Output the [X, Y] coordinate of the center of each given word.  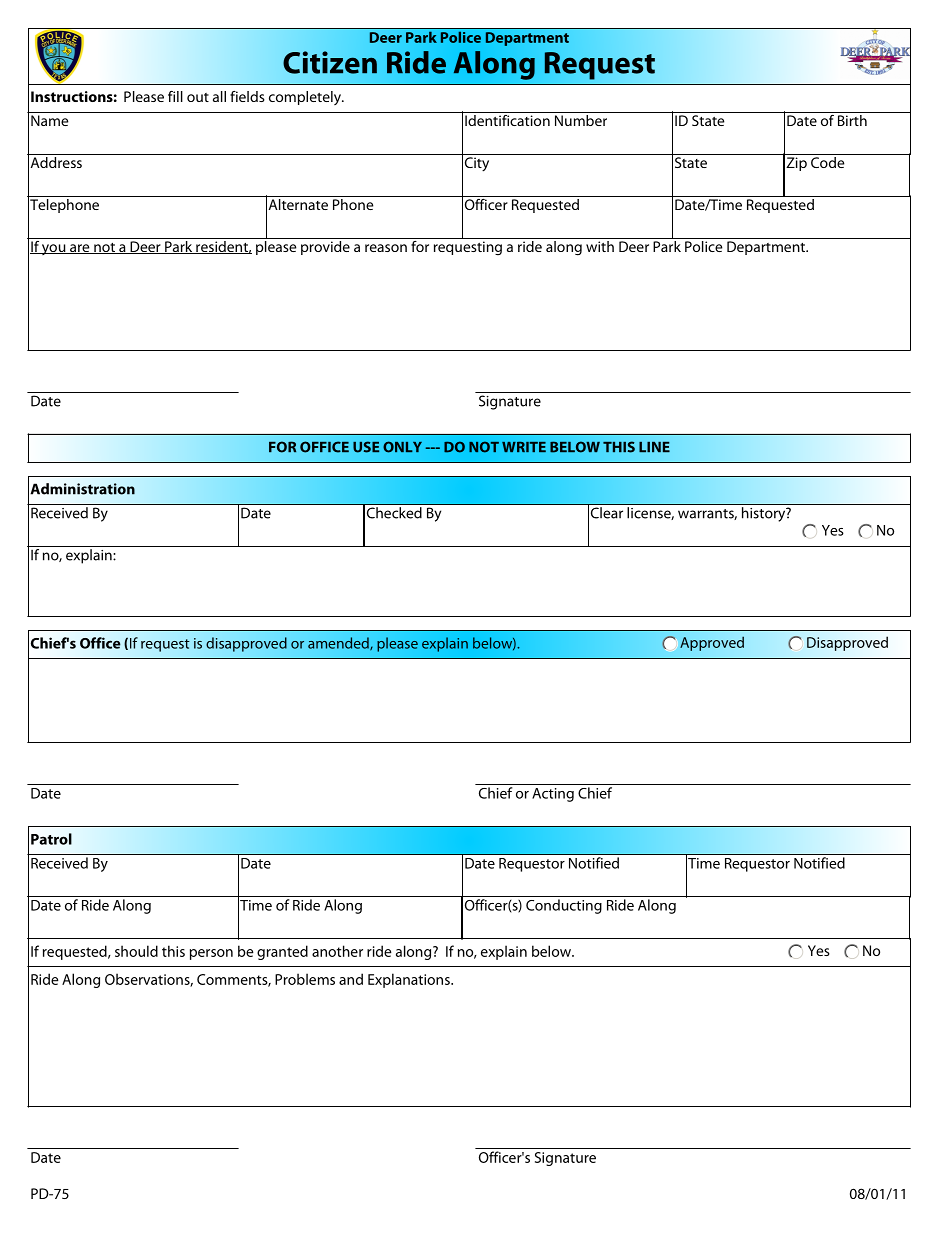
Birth [852, 119]
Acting [553, 795]
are [80, 249]
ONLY [402, 447]
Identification [507, 119]
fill [175, 96]
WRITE [524, 447]
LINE [654, 447]
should [136, 951]
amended [339, 644]
